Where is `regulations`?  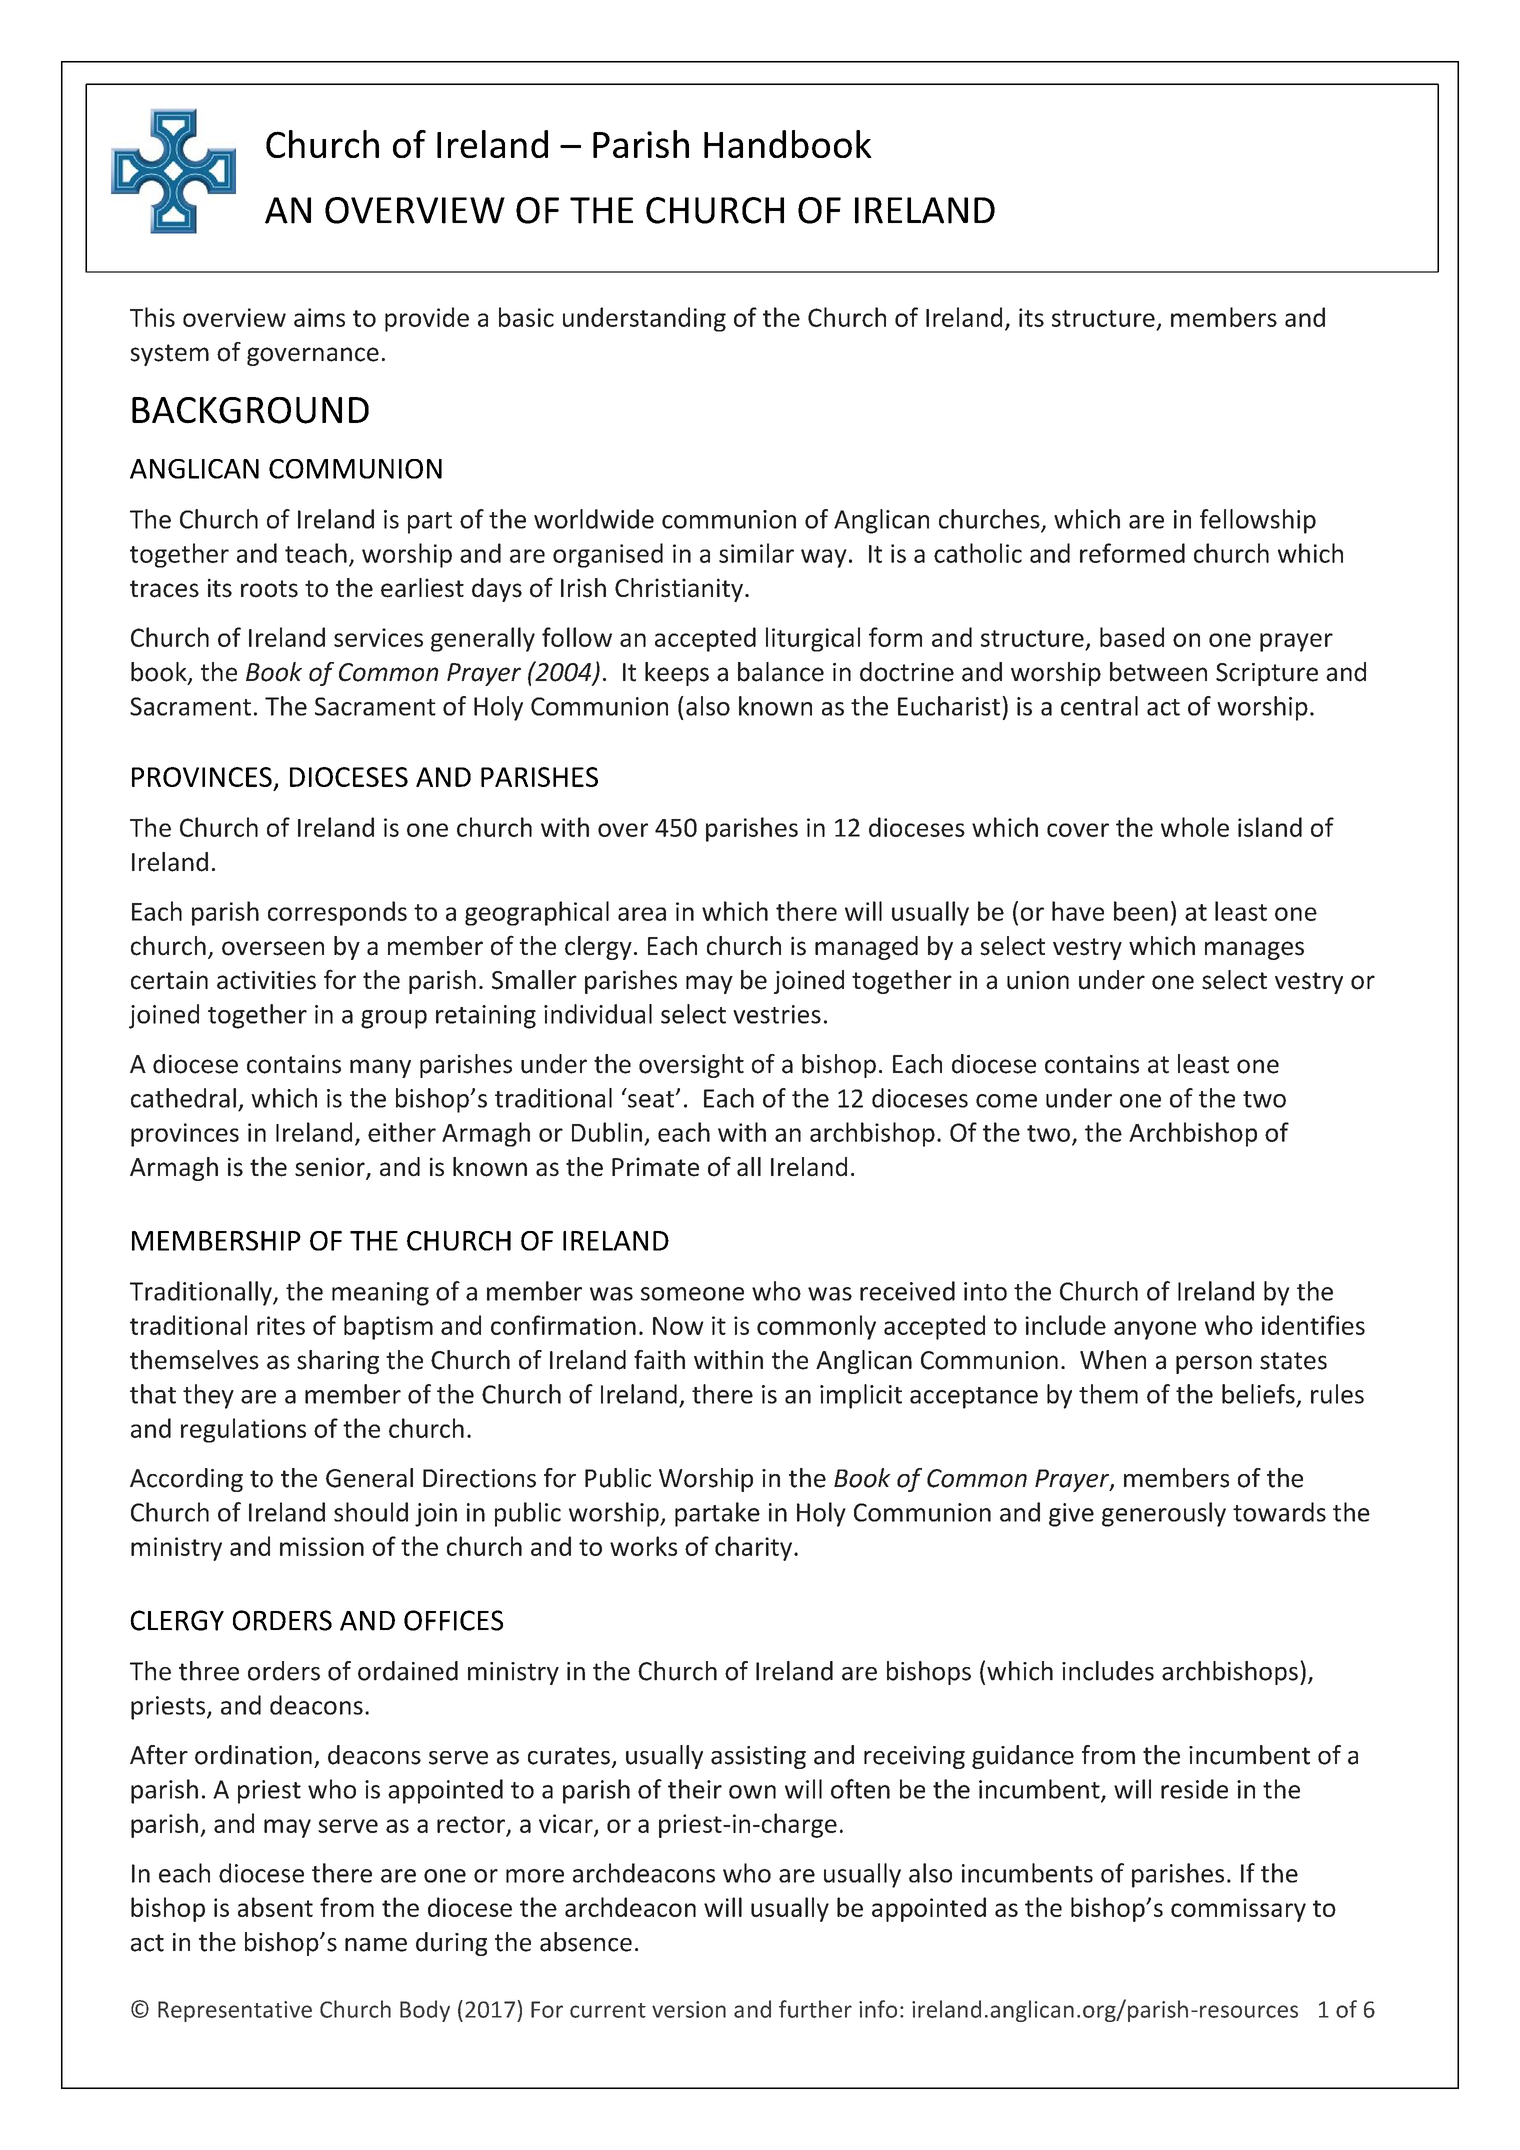 regulations is located at coordinates (243, 1430).
